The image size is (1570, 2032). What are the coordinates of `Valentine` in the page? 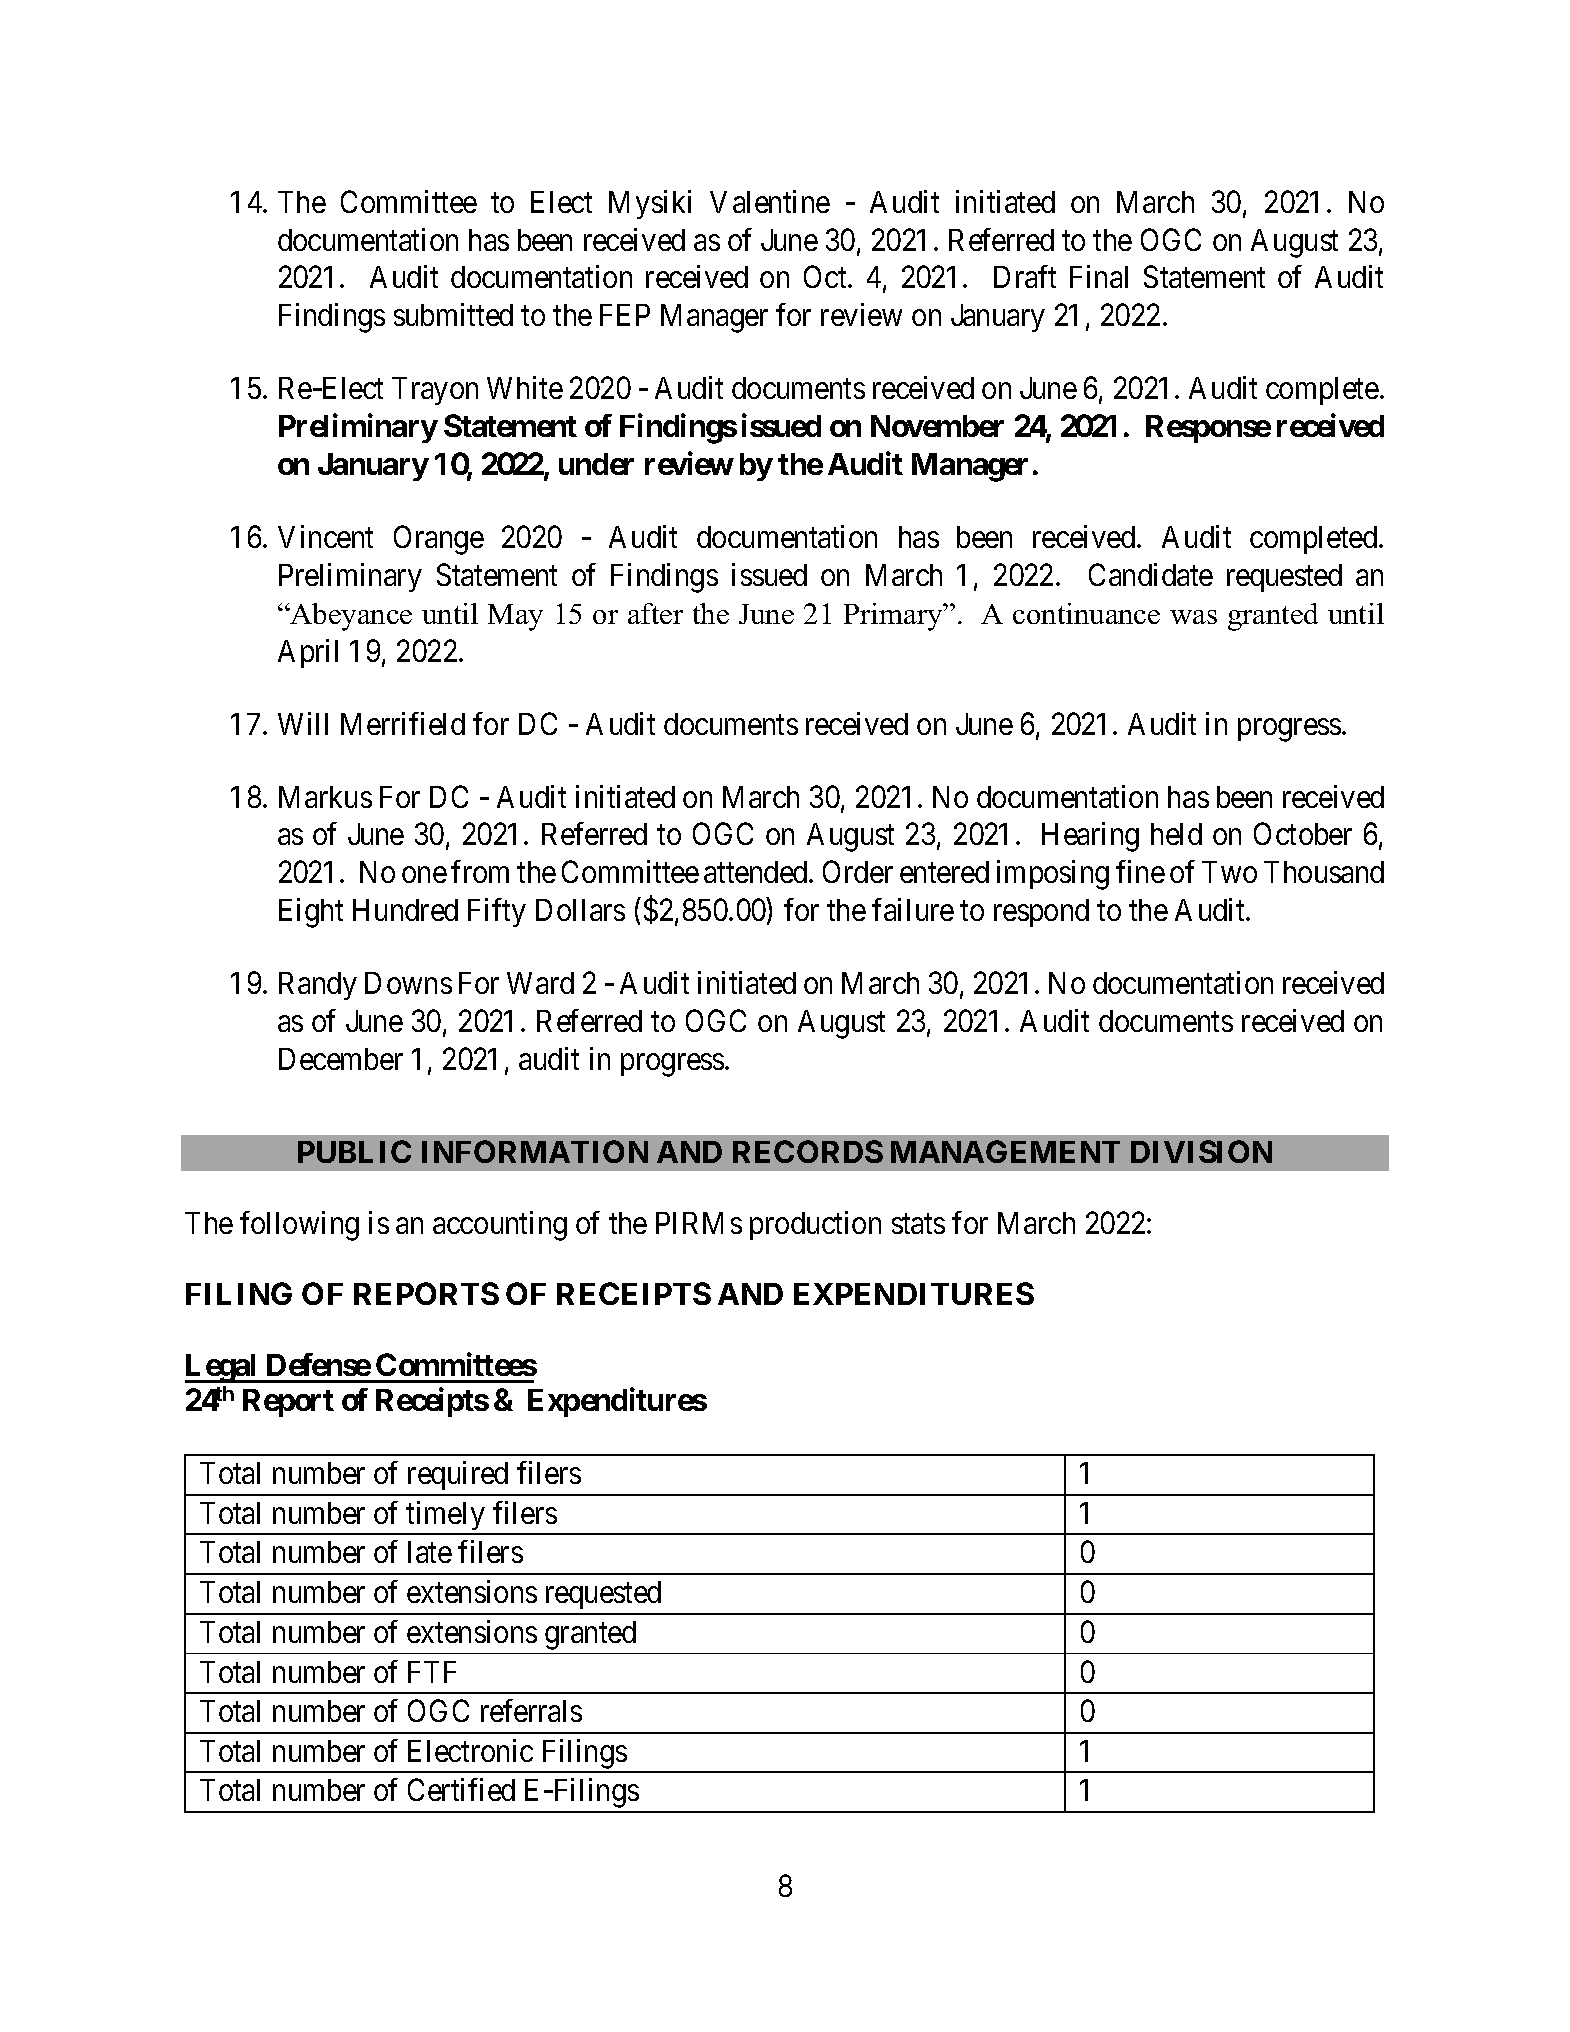 It's located at (770, 201).
